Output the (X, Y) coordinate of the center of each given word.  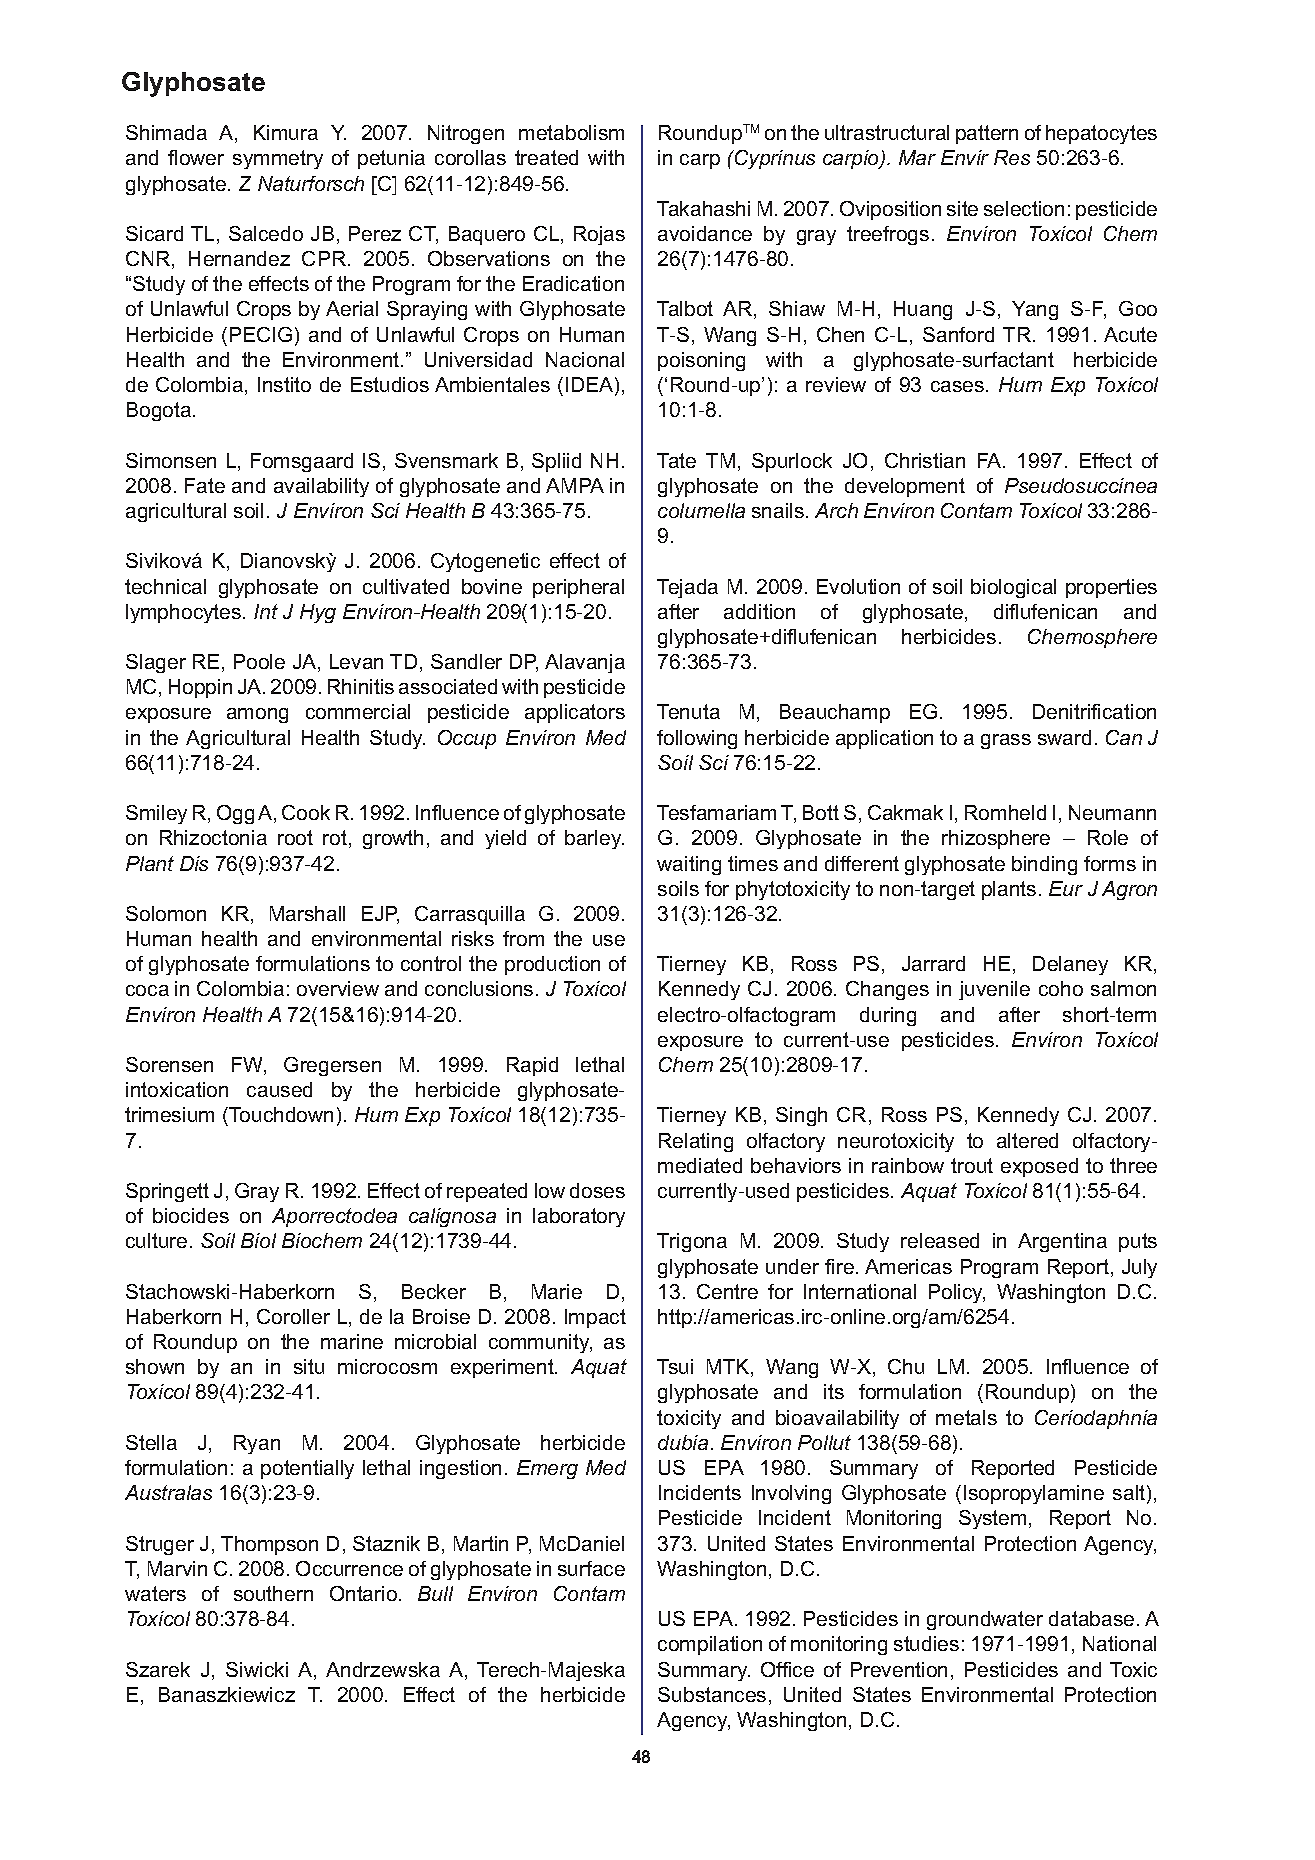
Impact (595, 1318)
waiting (689, 865)
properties (1111, 588)
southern (273, 1593)
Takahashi (703, 208)
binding (1044, 865)
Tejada (687, 588)
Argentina (1062, 1242)
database (1091, 1618)
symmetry (278, 159)
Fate (205, 485)
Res (1012, 157)
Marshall (307, 913)
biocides (191, 1215)
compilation (710, 1645)
